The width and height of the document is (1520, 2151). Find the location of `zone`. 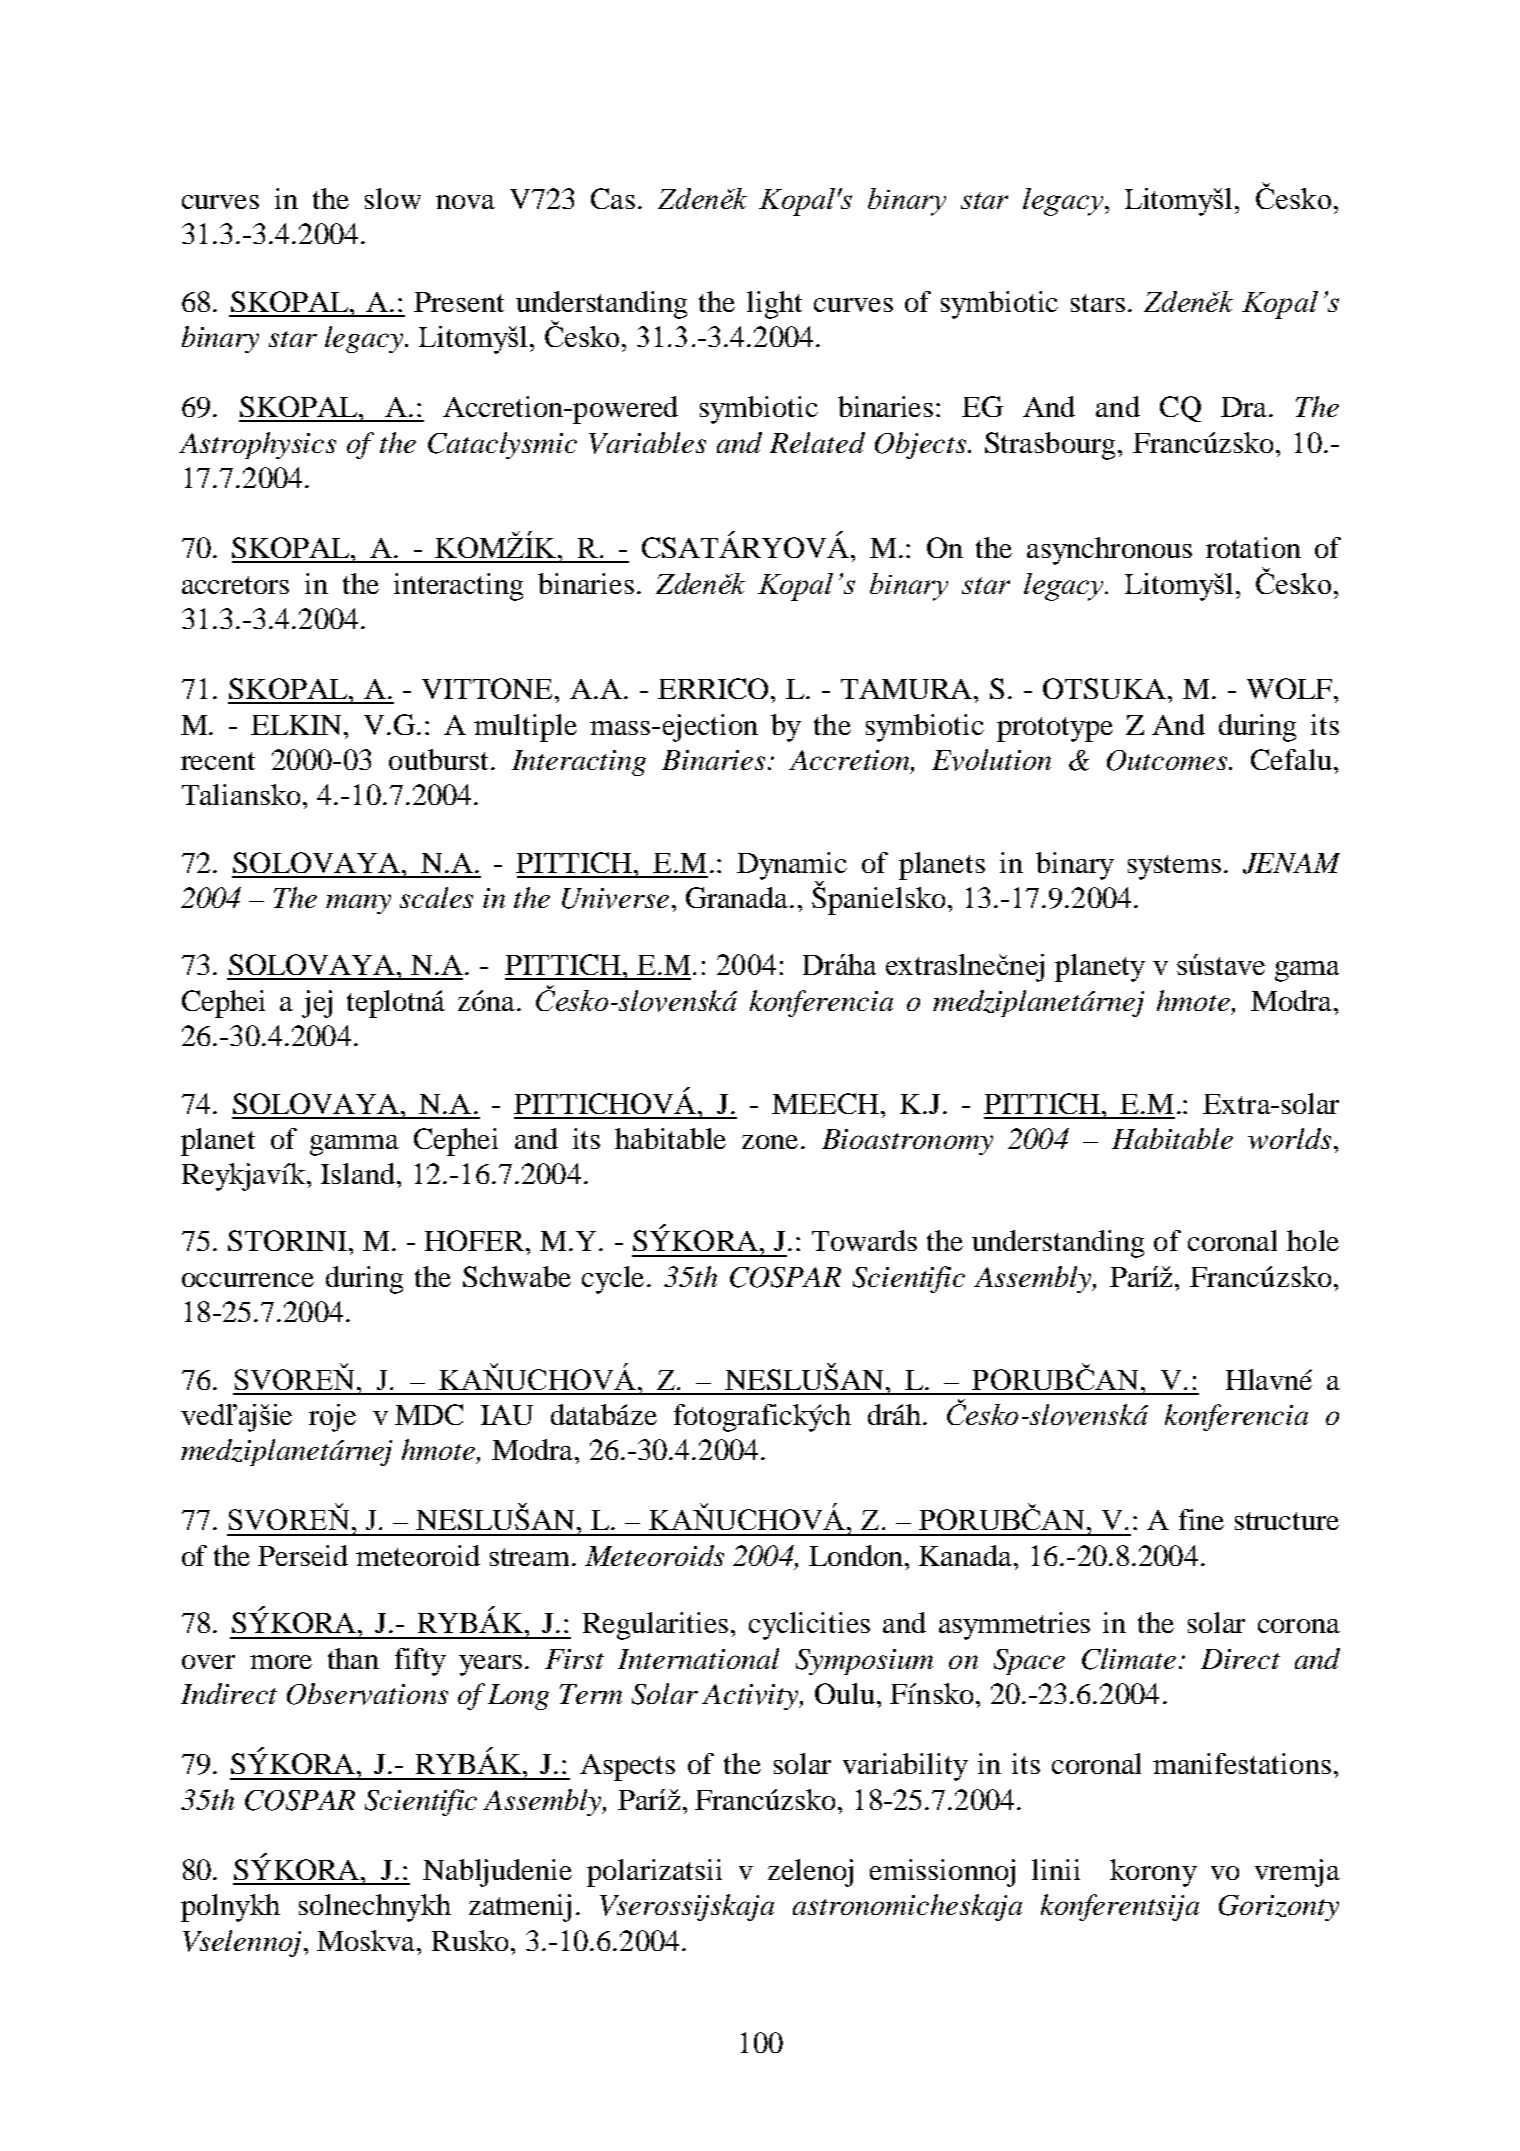

zone is located at coordinates (772, 1142).
